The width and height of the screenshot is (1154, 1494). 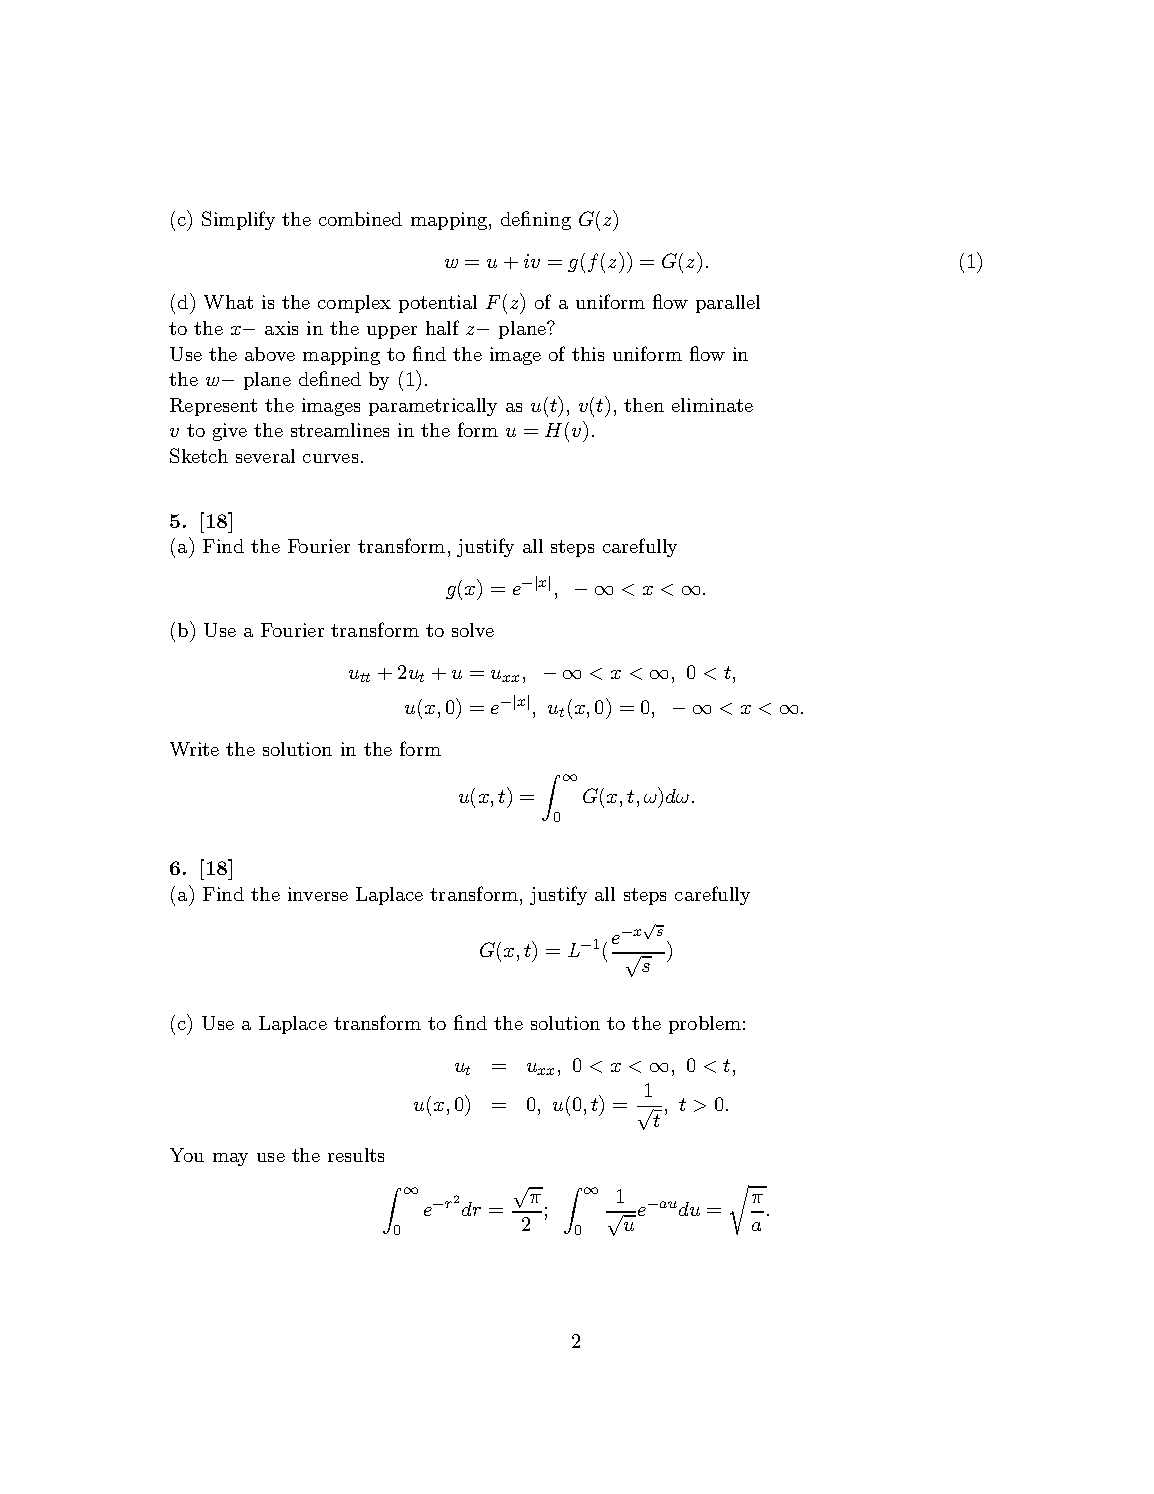 I want to click on parallel, so click(x=728, y=304).
